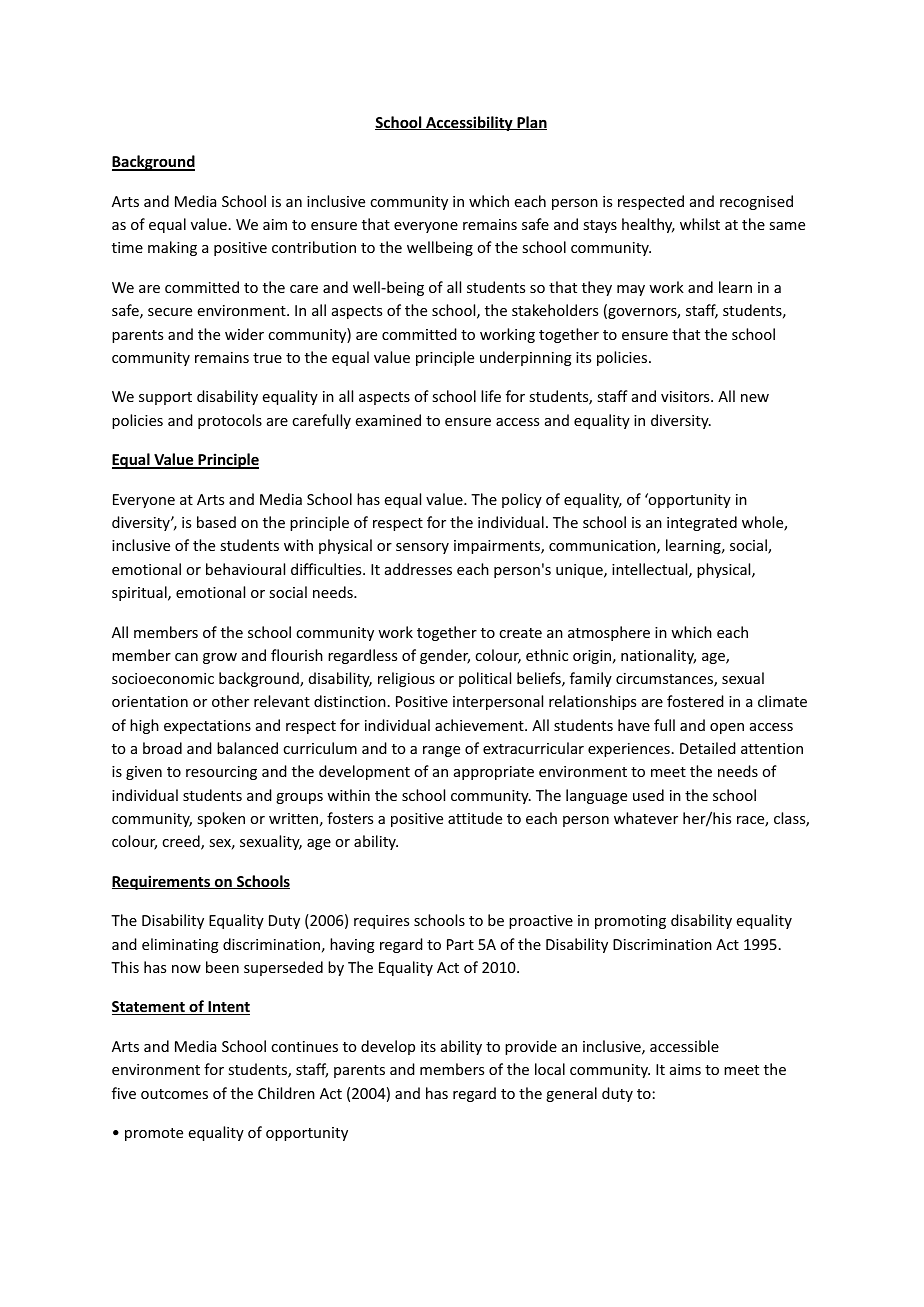 Image resolution: width=924 pixels, height=1307 pixels. I want to click on recognised, so click(756, 202).
